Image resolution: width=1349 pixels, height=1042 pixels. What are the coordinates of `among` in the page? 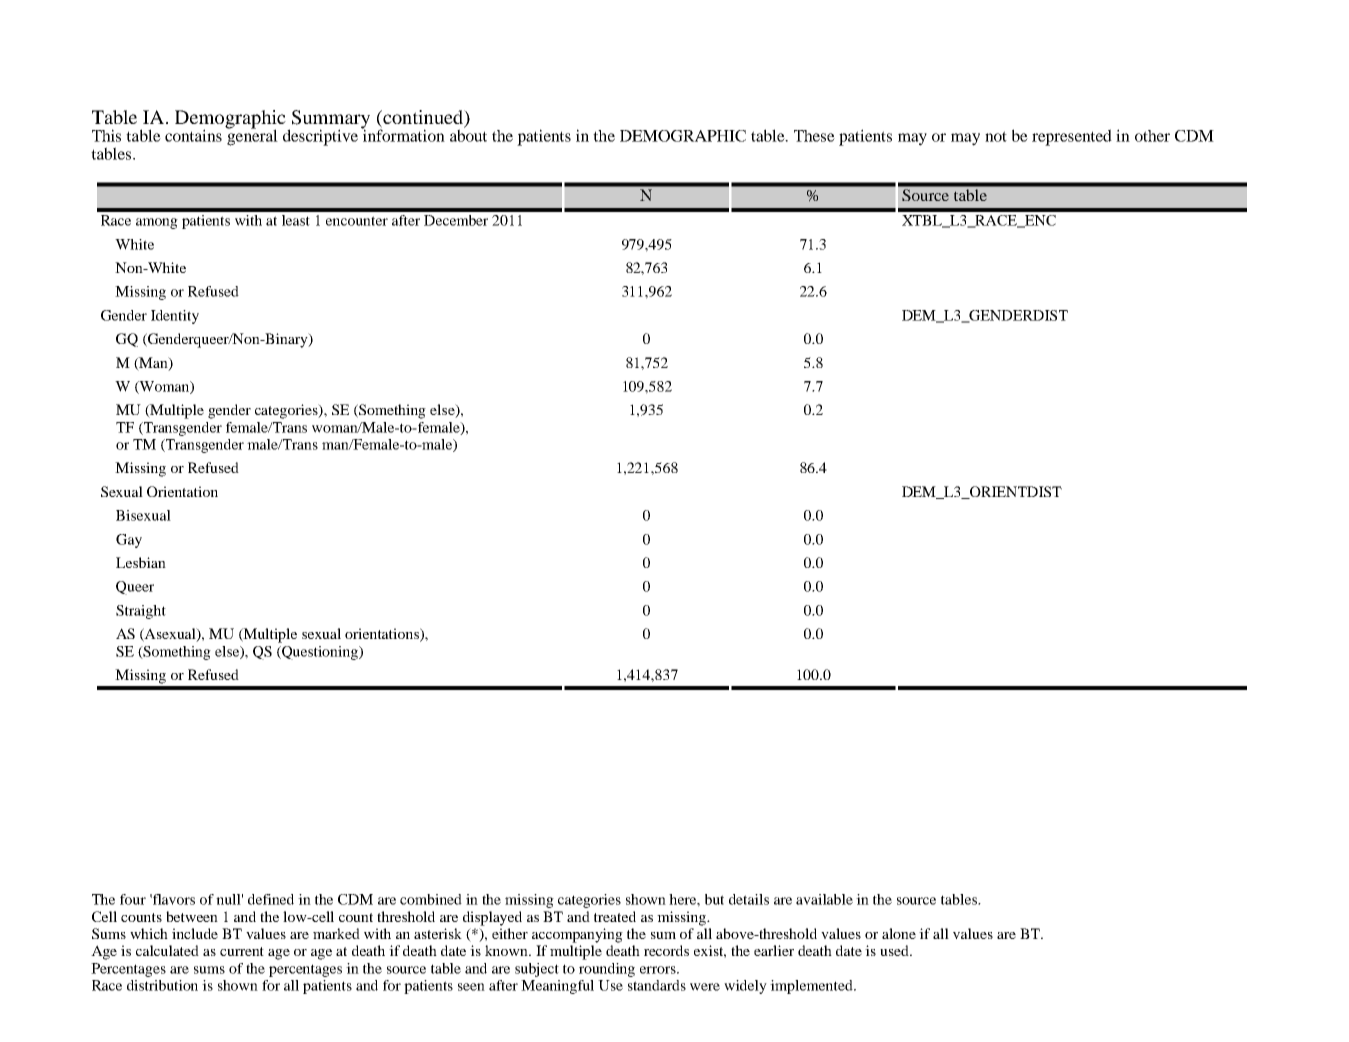 It's located at (157, 223).
